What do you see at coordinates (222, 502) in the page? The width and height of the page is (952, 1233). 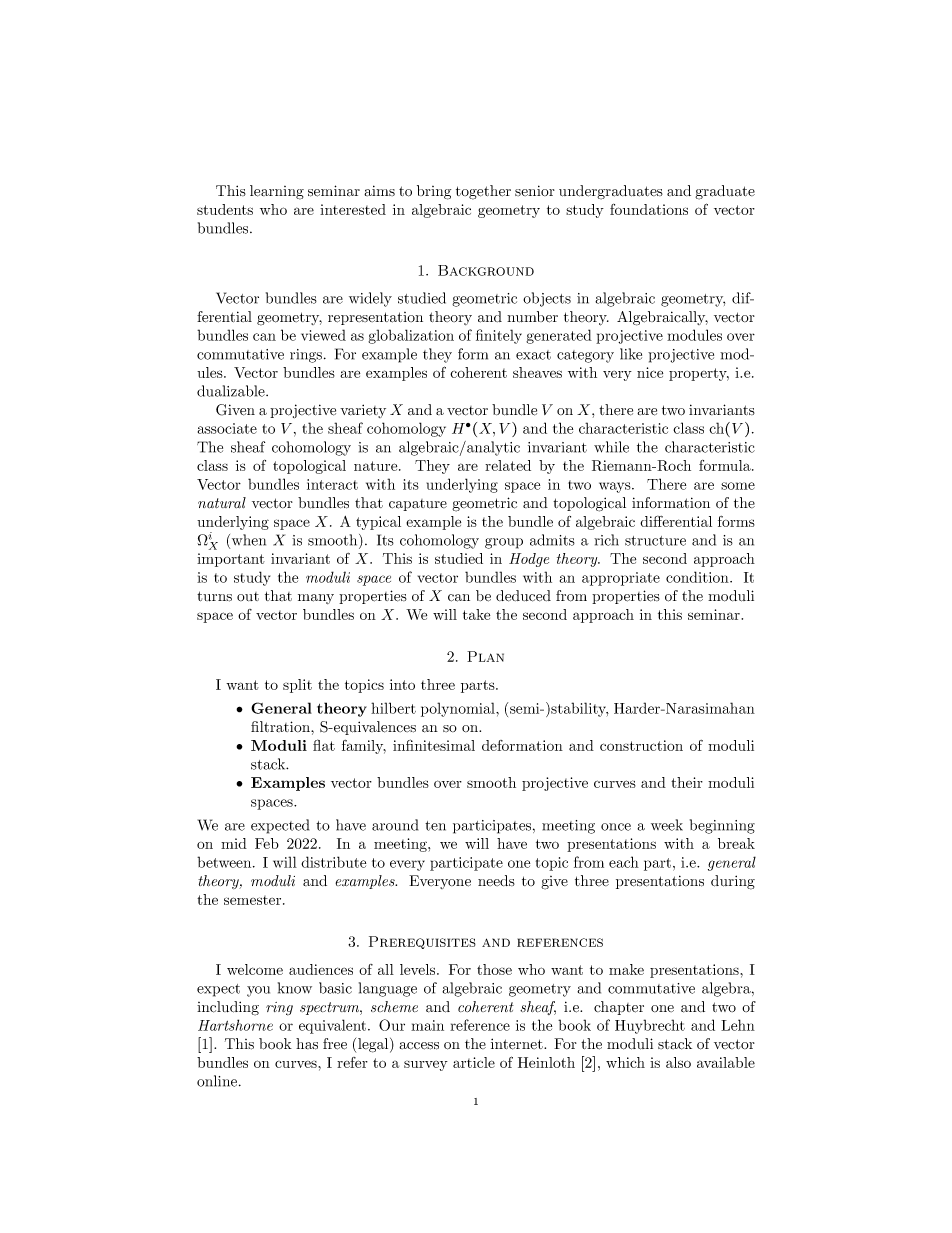 I see `natural` at bounding box center [222, 502].
